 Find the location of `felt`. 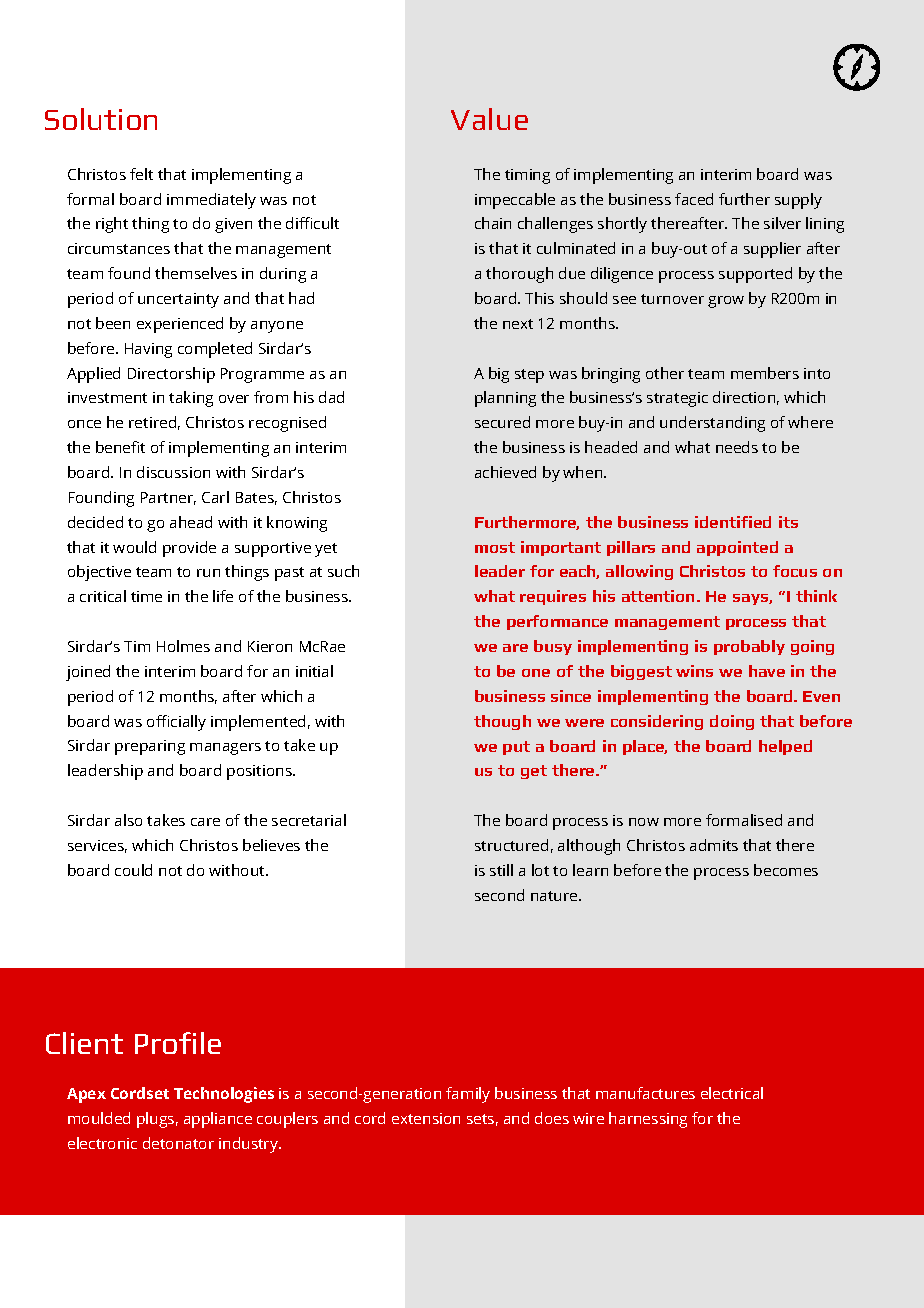

felt is located at coordinates (141, 174).
